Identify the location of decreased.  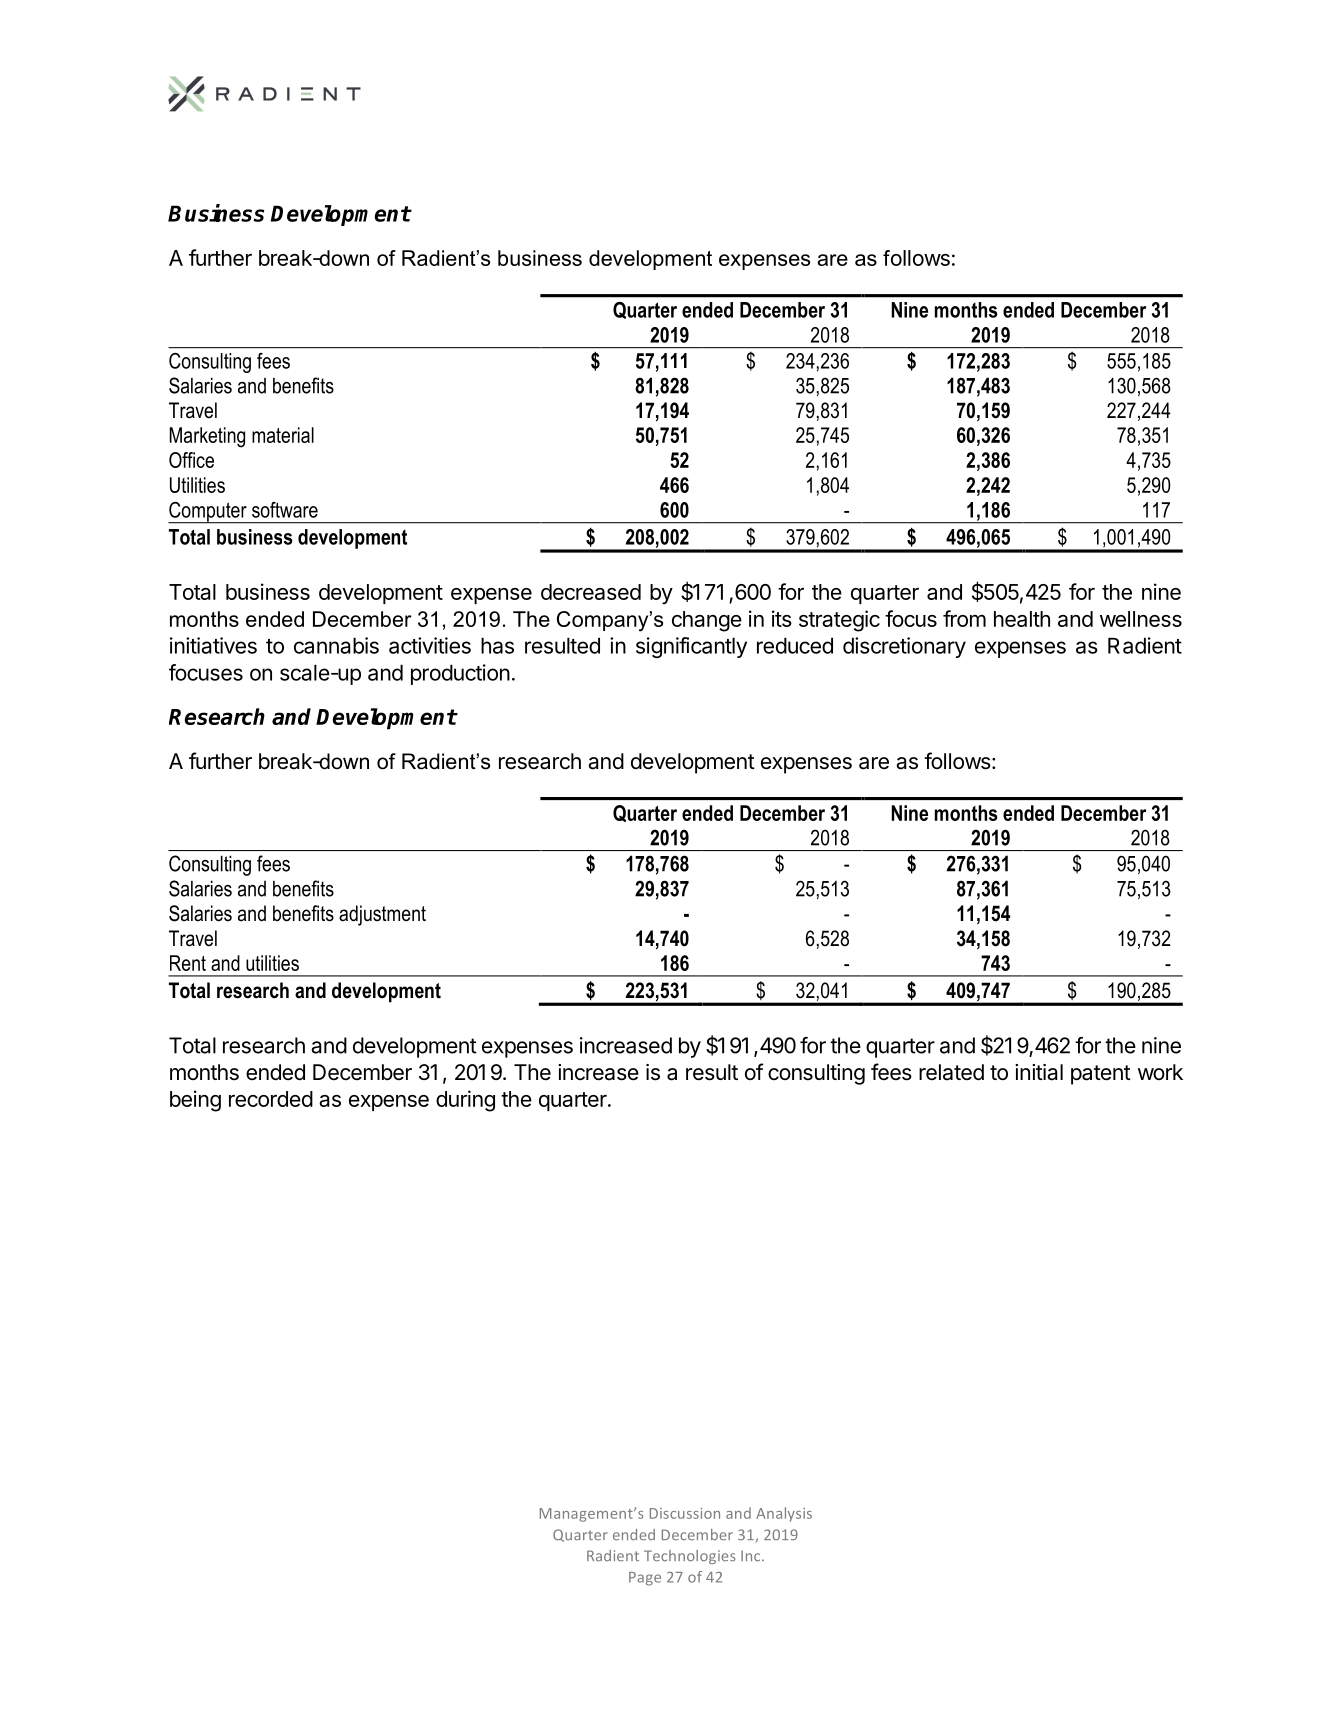
(591, 592).
